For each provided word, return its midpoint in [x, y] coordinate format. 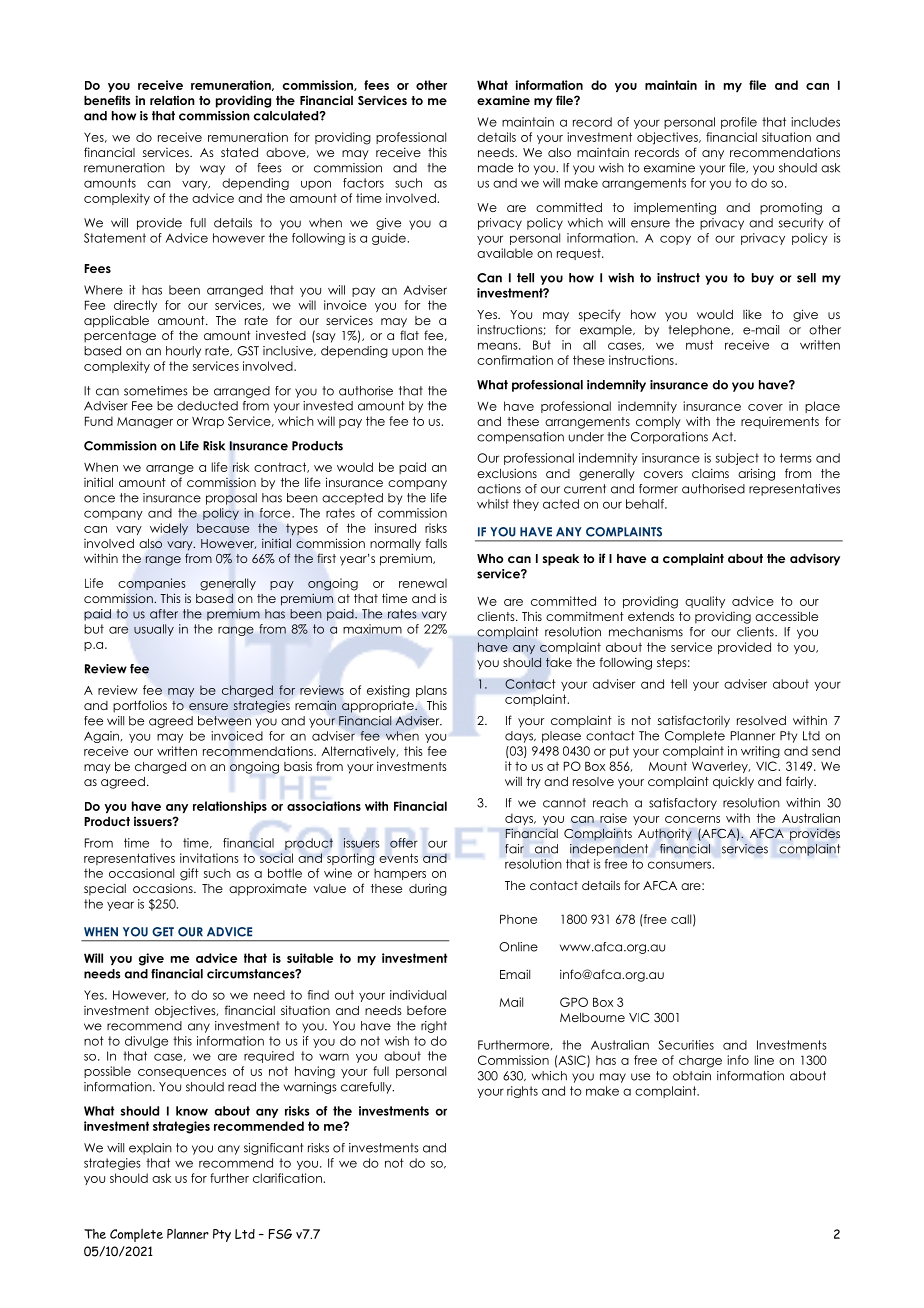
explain [150, 1149]
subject [737, 459]
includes [815, 122]
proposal [231, 499]
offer [404, 843]
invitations [209, 858]
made [495, 168]
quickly [733, 782]
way [212, 170]
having [315, 1072]
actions [499, 489]
